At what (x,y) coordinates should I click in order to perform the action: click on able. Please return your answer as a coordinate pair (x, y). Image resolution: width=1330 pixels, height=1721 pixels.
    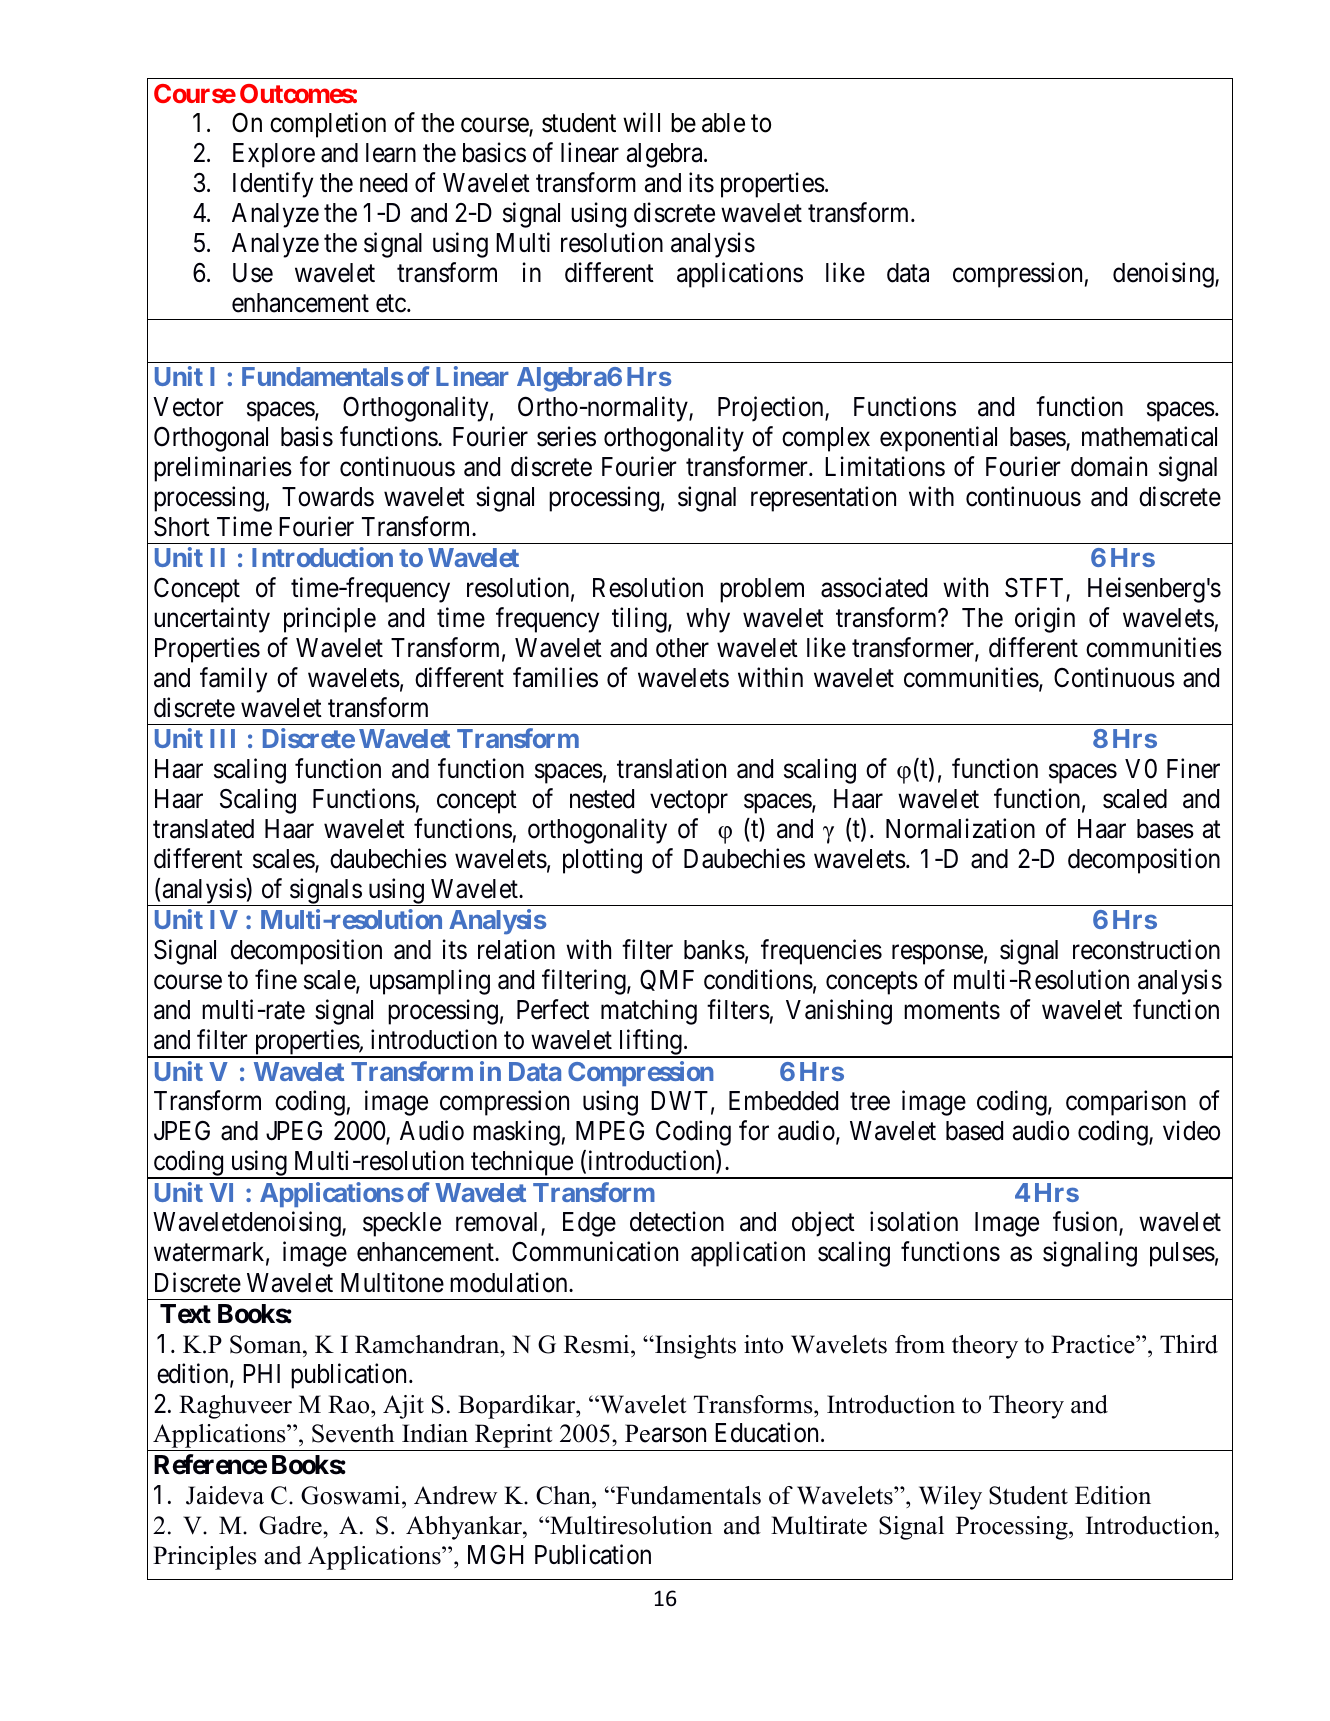
    Looking at the image, I should click on (723, 123).
